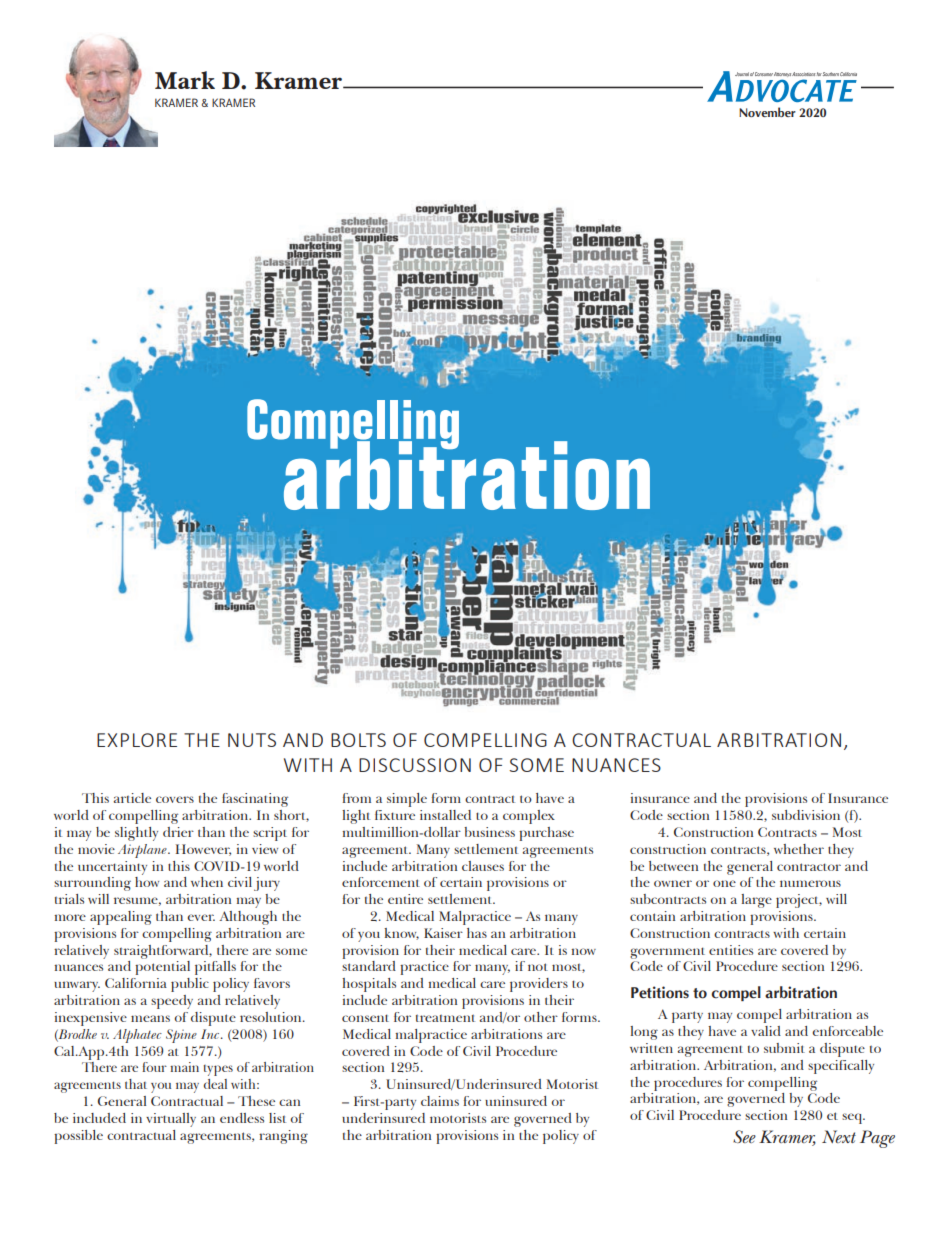 The image size is (952, 1233). Describe the element at coordinates (440, 1101) in the image. I see `claims` at that location.
